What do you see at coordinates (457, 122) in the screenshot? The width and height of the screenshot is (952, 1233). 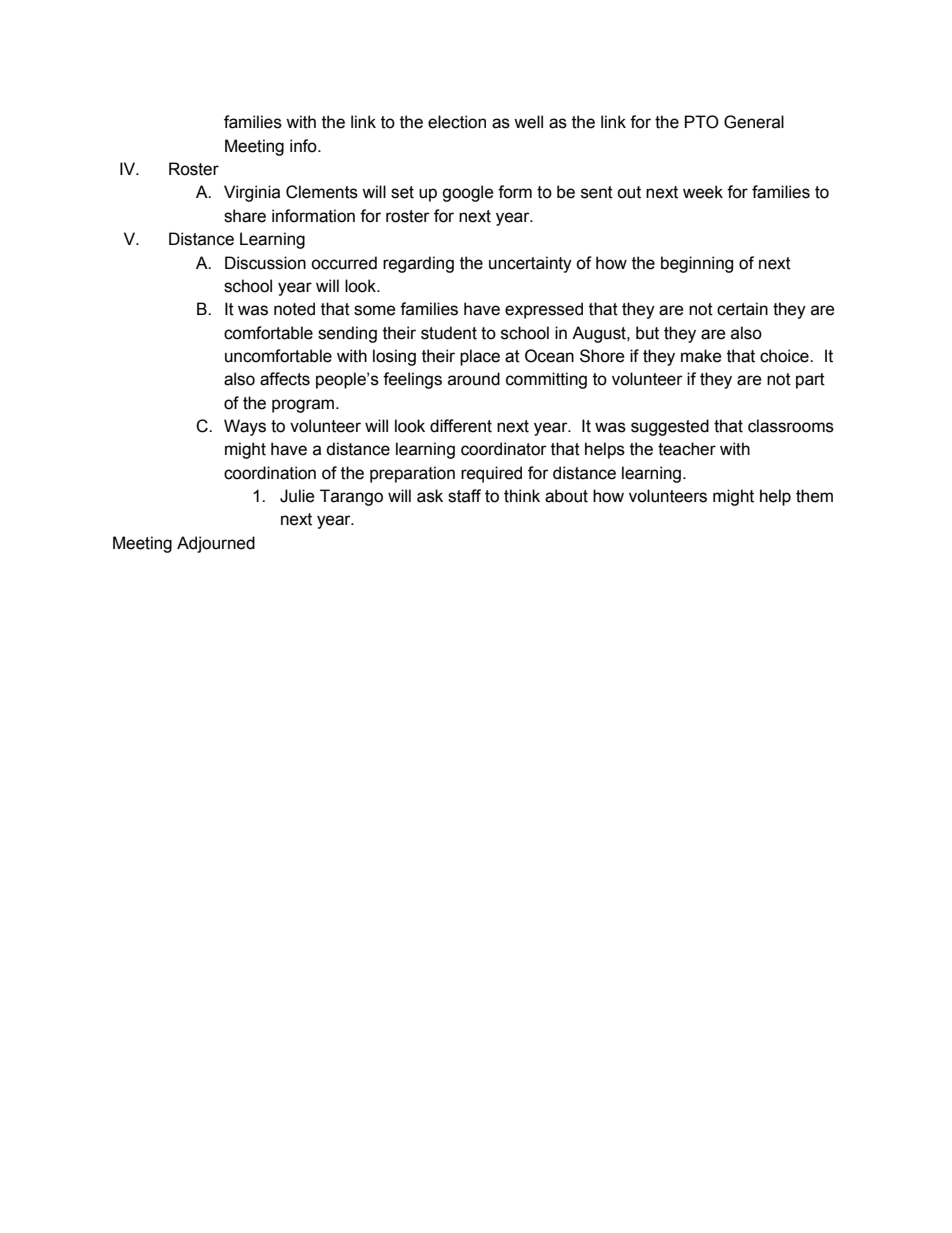 I see `election` at bounding box center [457, 122].
